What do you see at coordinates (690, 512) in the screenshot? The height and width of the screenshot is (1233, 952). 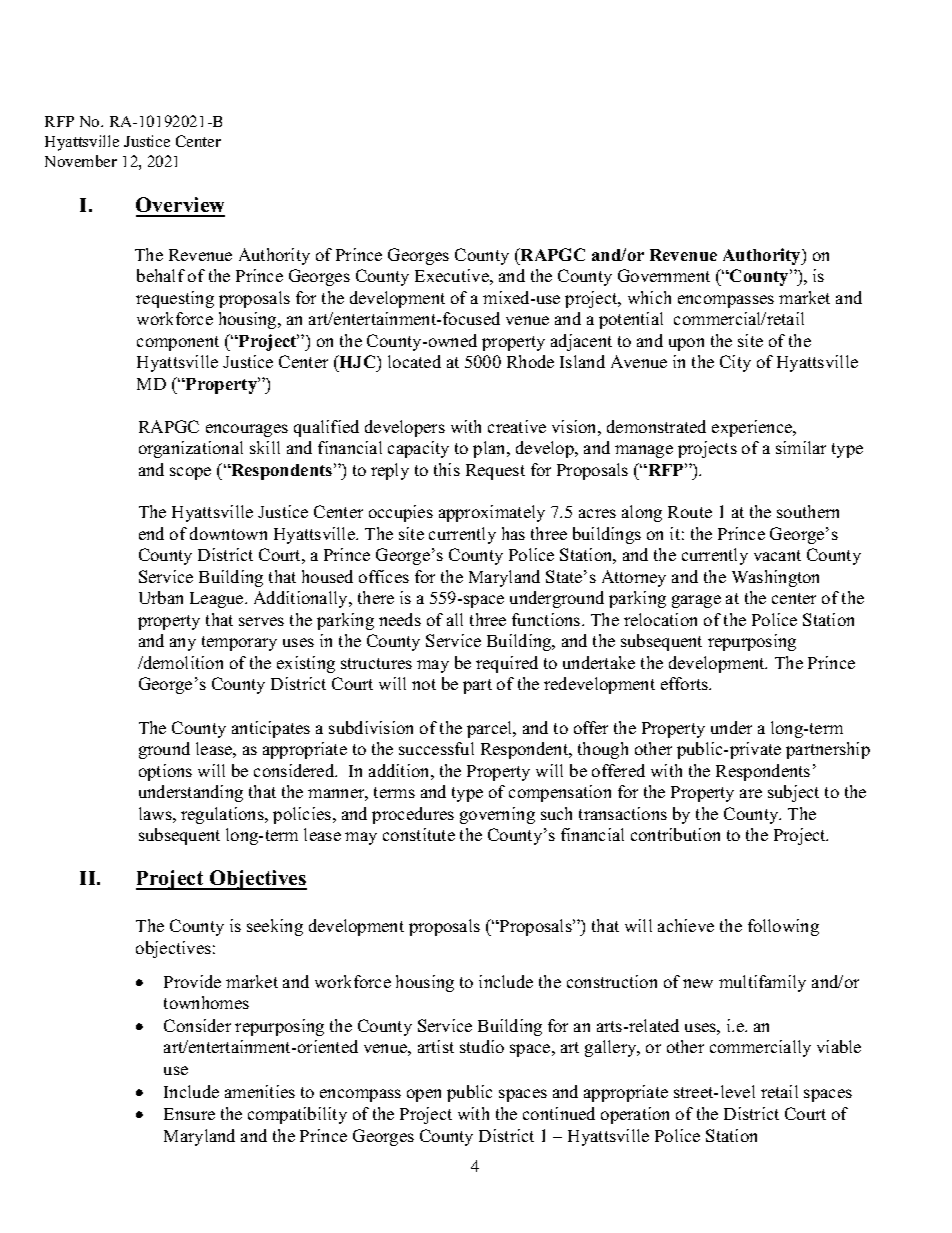 I see `Route` at bounding box center [690, 512].
